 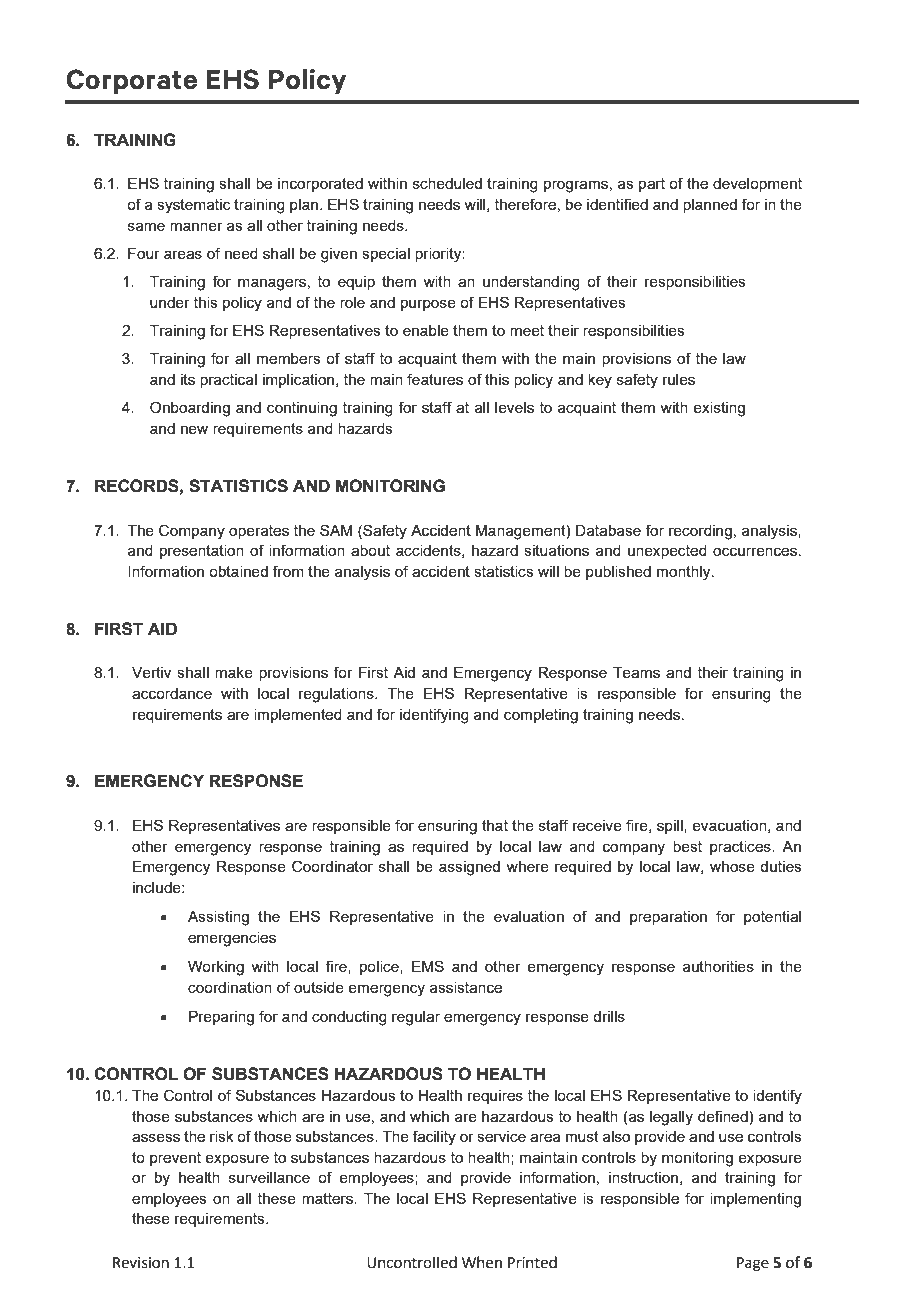 I want to click on scheduled, so click(x=447, y=183).
